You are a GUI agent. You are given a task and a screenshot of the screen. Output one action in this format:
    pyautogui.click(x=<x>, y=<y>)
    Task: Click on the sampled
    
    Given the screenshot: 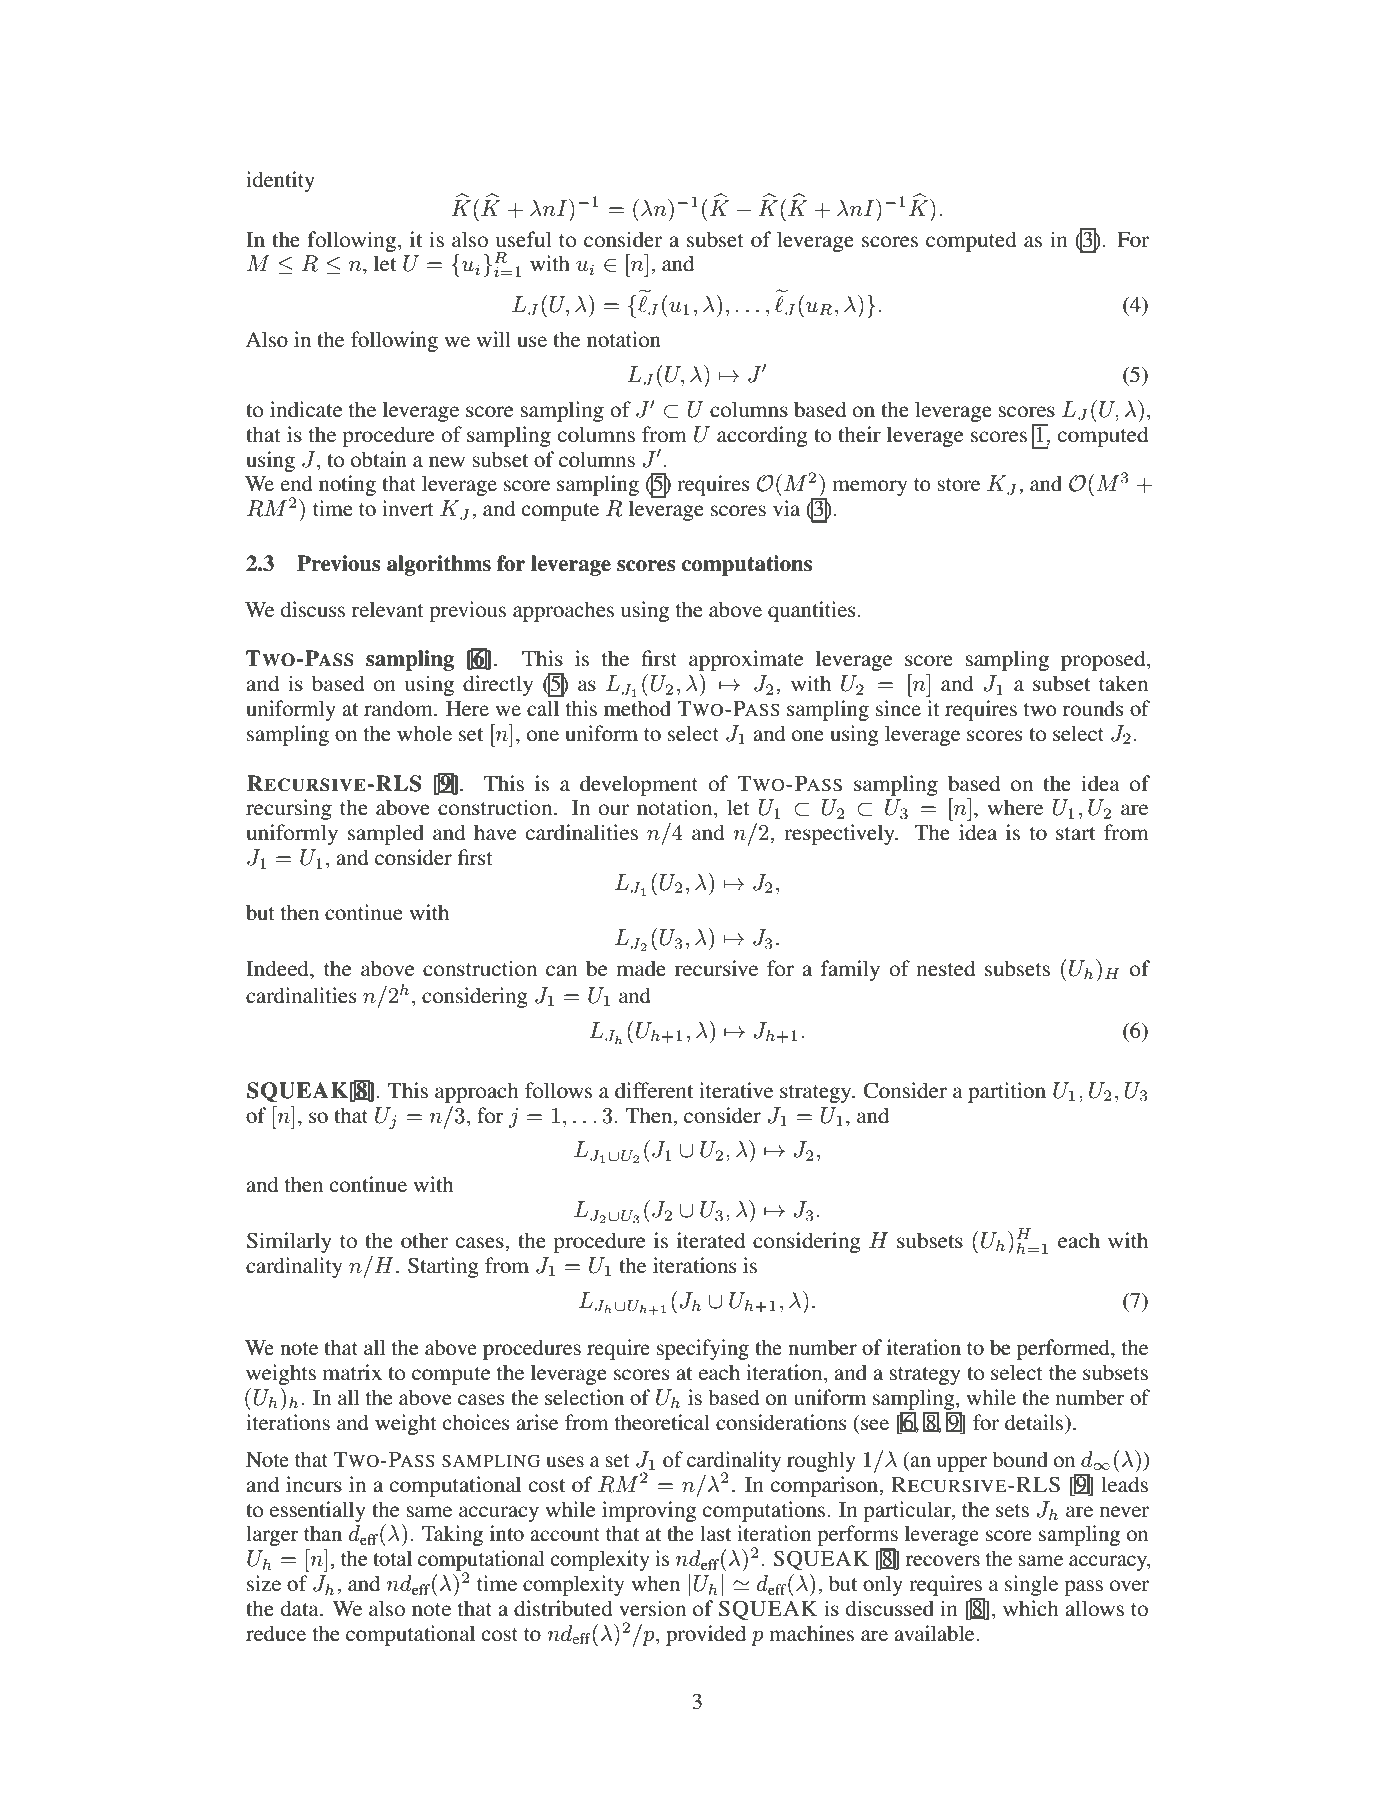 What is the action you would take?
    pyautogui.click(x=386, y=834)
